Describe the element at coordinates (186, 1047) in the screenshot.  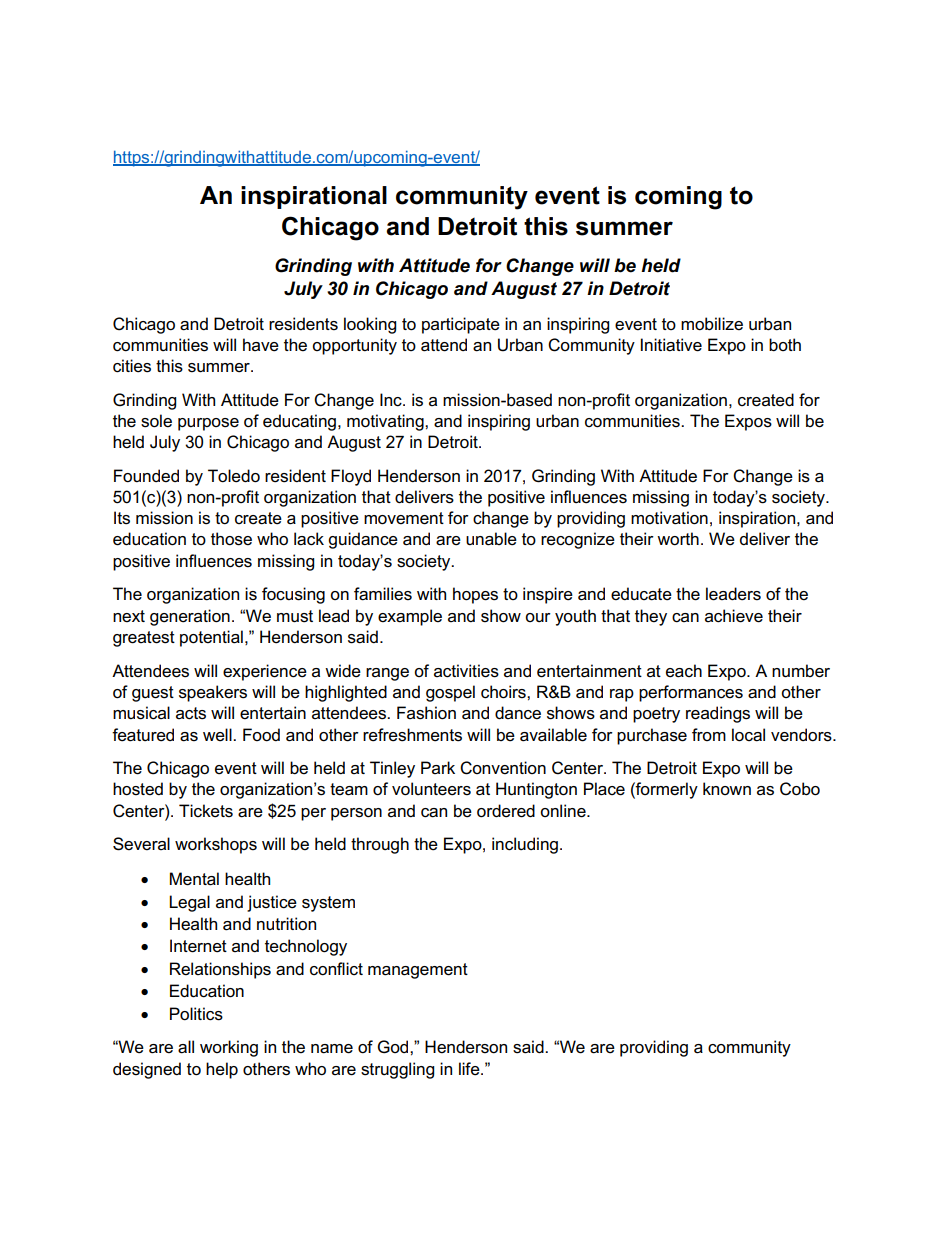
I see `all` at that location.
